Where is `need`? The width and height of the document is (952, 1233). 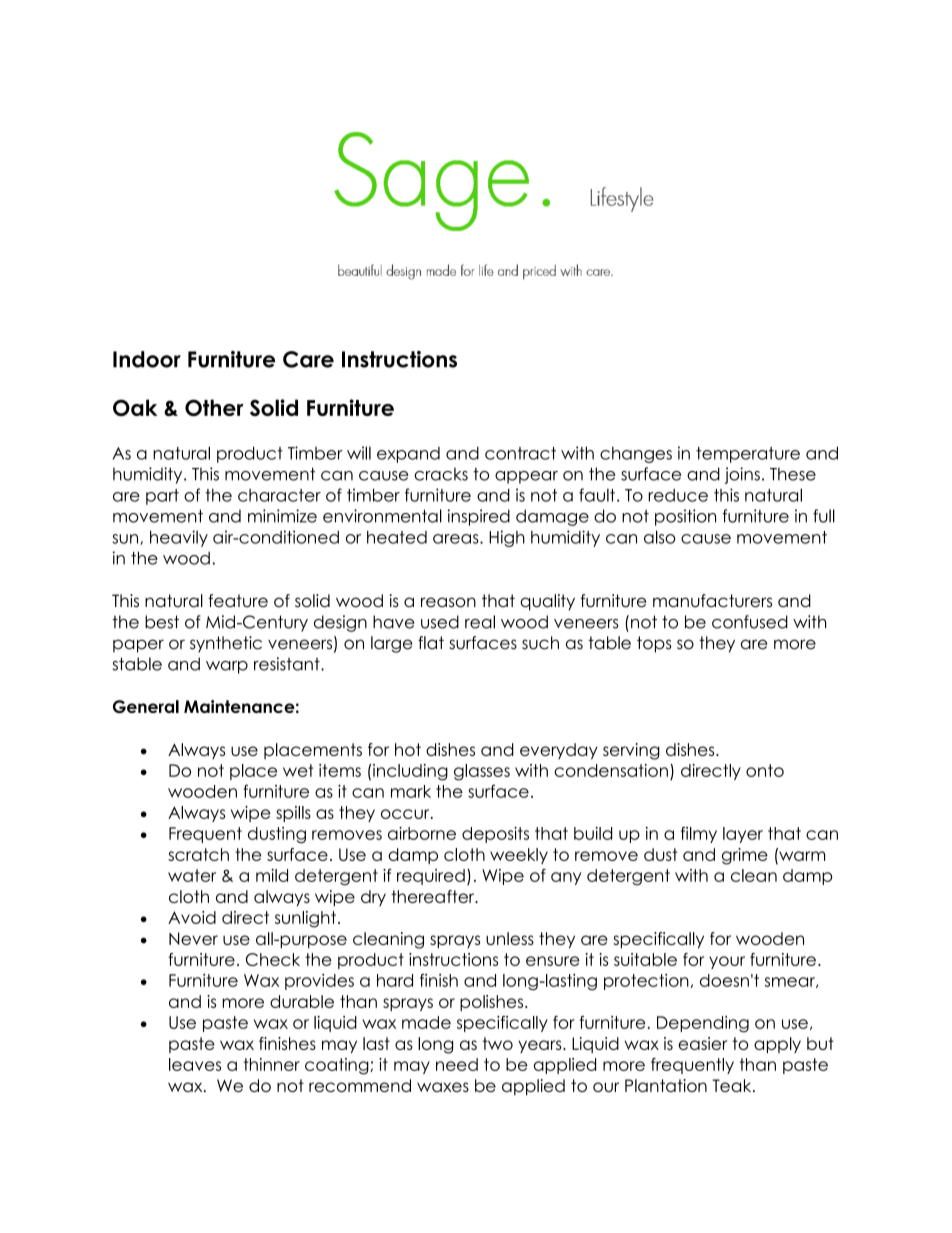
need is located at coordinates (457, 1064).
